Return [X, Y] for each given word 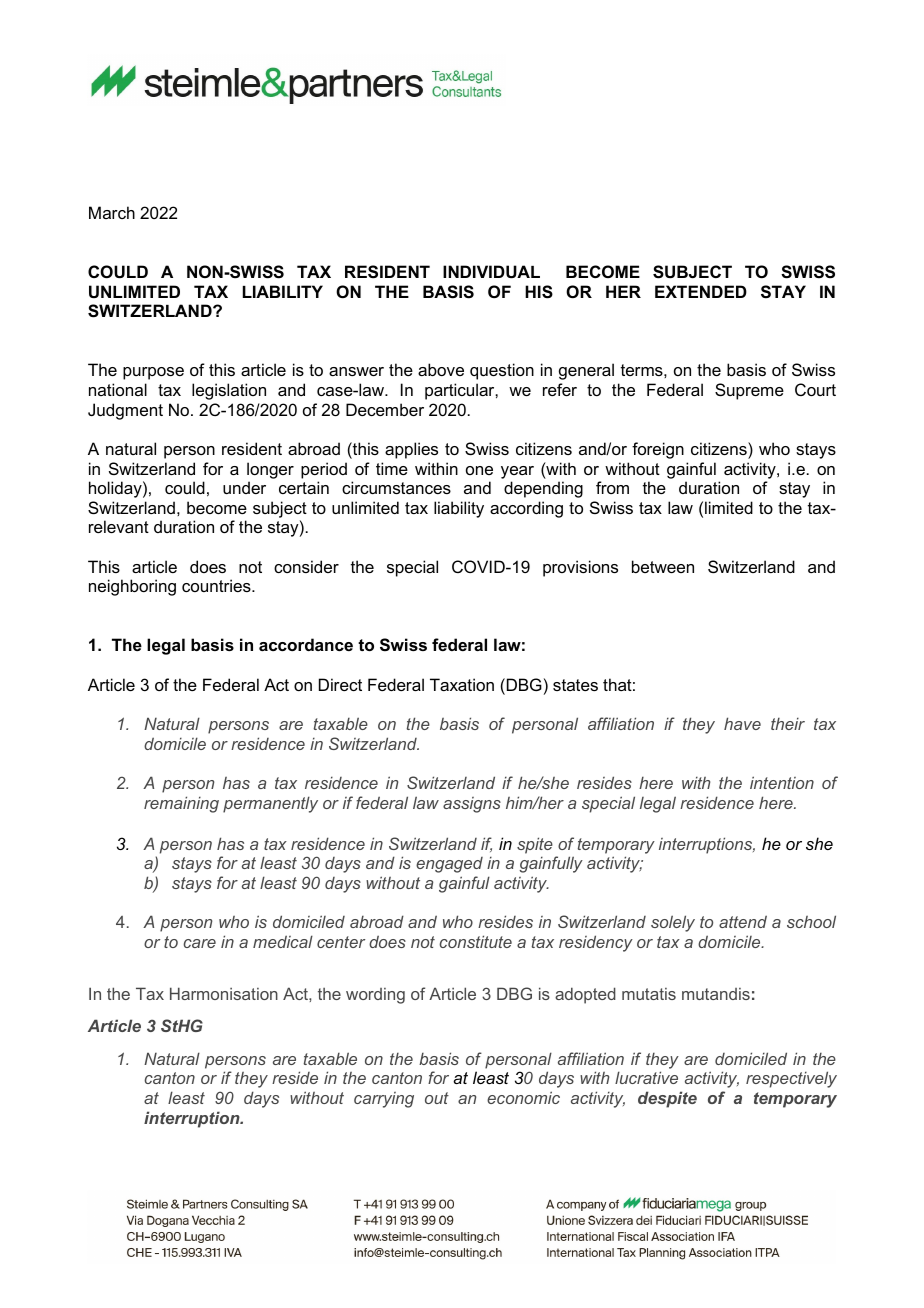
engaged [449, 865]
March [112, 212]
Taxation [462, 684]
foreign [658, 450]
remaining [181, 804]
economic [523, 1097]
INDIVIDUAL [491, 271]
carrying [384, 1100]
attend [743, 921]
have [742, 723]
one [479, 470]
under [244, 487]
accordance [306, 644]
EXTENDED [701, 291]
